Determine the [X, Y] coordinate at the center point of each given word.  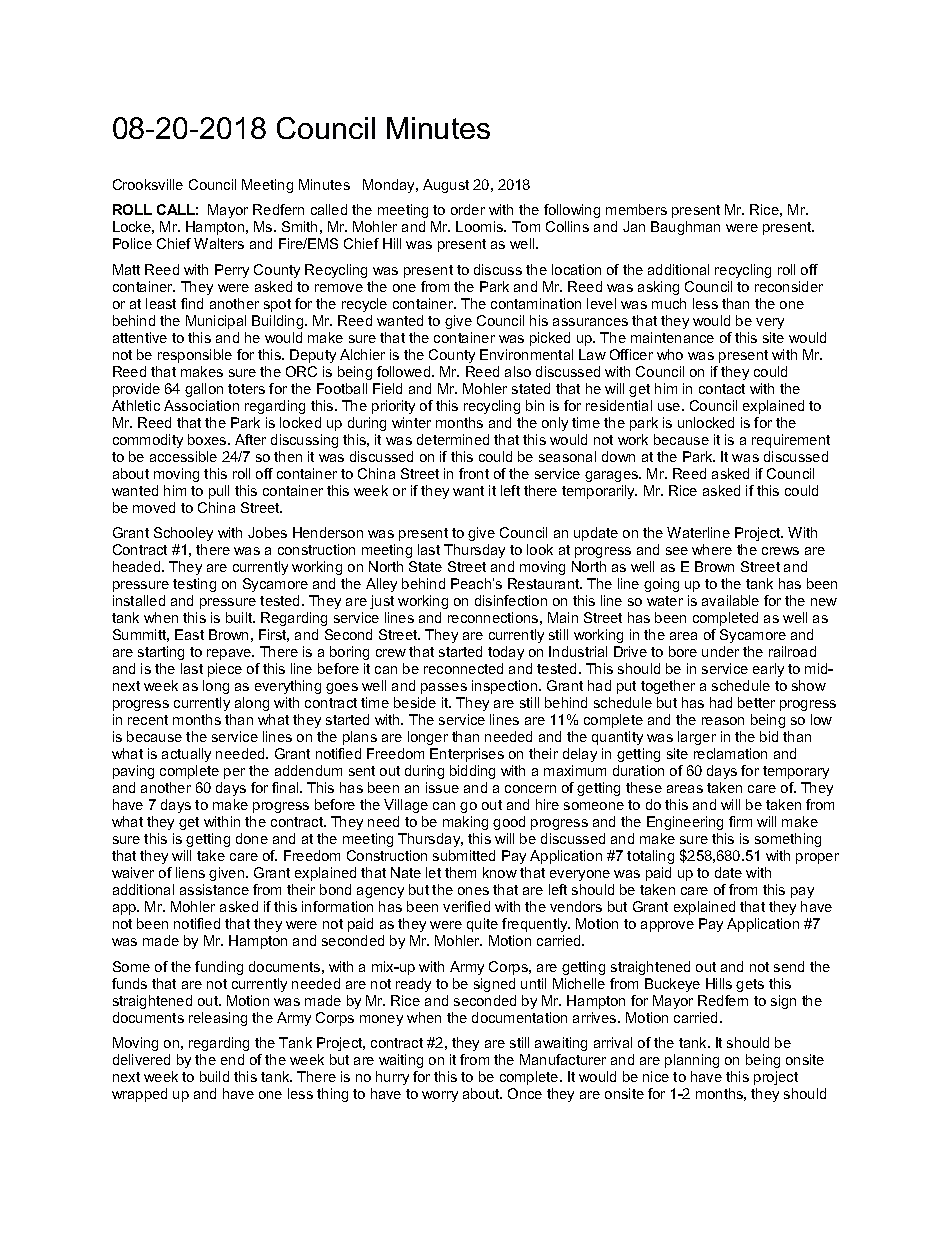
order [468, 209]
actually [186, 755]
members [636, 209]
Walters [219, 243]
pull [219, 492]
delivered [141, 1059]
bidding [472, 772]
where [712, 549]
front [474, 473]
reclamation [730, 753]
